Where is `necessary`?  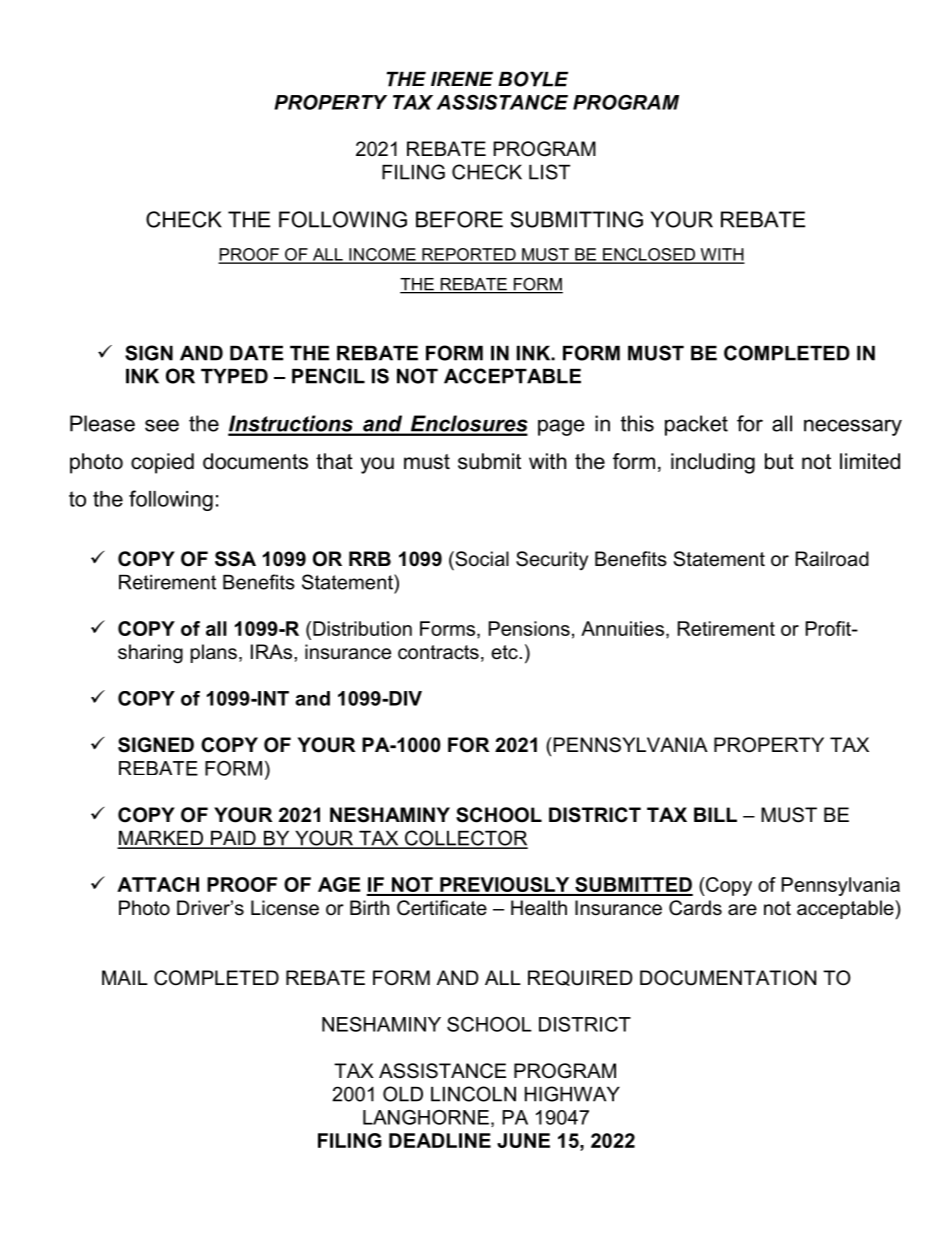 necessary is located at coordinates (853, 427).
